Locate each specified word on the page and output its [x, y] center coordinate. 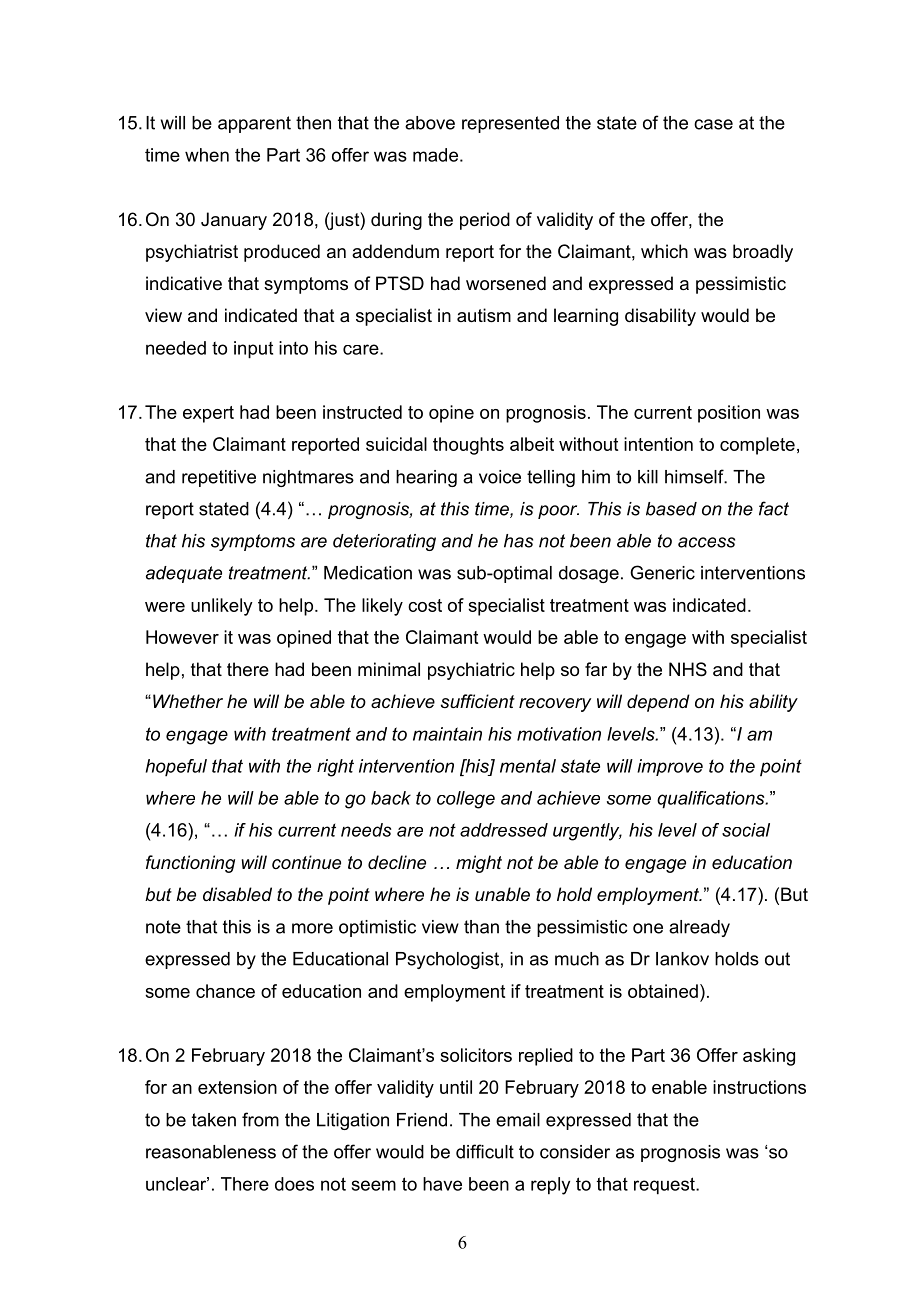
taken [214, 1120]
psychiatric [471, 671]
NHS [688, 669]
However [182, 637]
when [207, 155]
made [435, 155]
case [713, 124]
